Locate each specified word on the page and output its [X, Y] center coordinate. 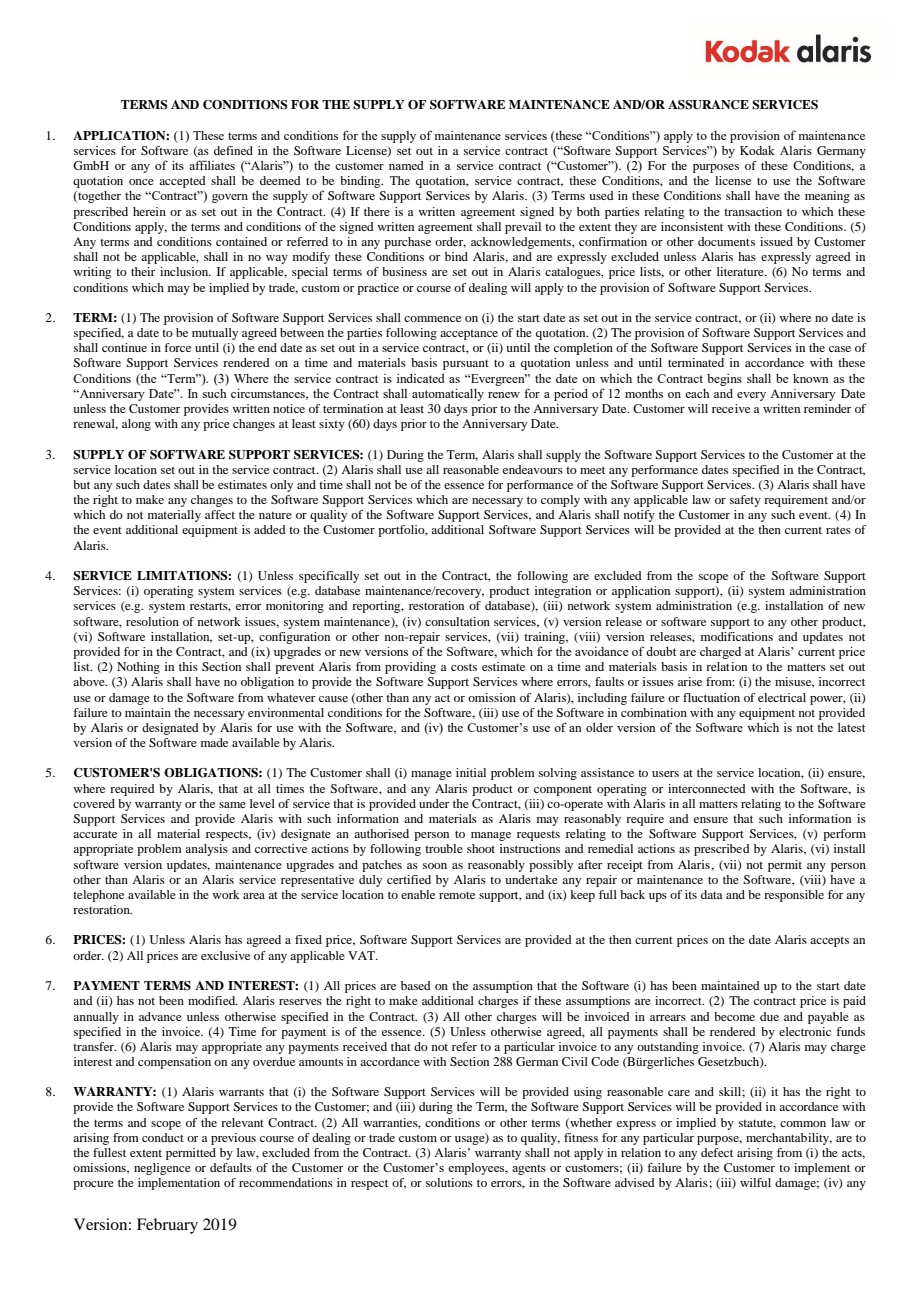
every [751, 396]
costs [464, 667]
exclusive [225, 955]
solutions [449, 1182]
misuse [794, 682]
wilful [755, 1182]
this [188, 666]
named [406, 165]
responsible [794, 896]
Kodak [757, 150]
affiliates [212, 165]
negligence [162, 1169]
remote [457, 895]
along [136, 425]
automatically [448, 394]
